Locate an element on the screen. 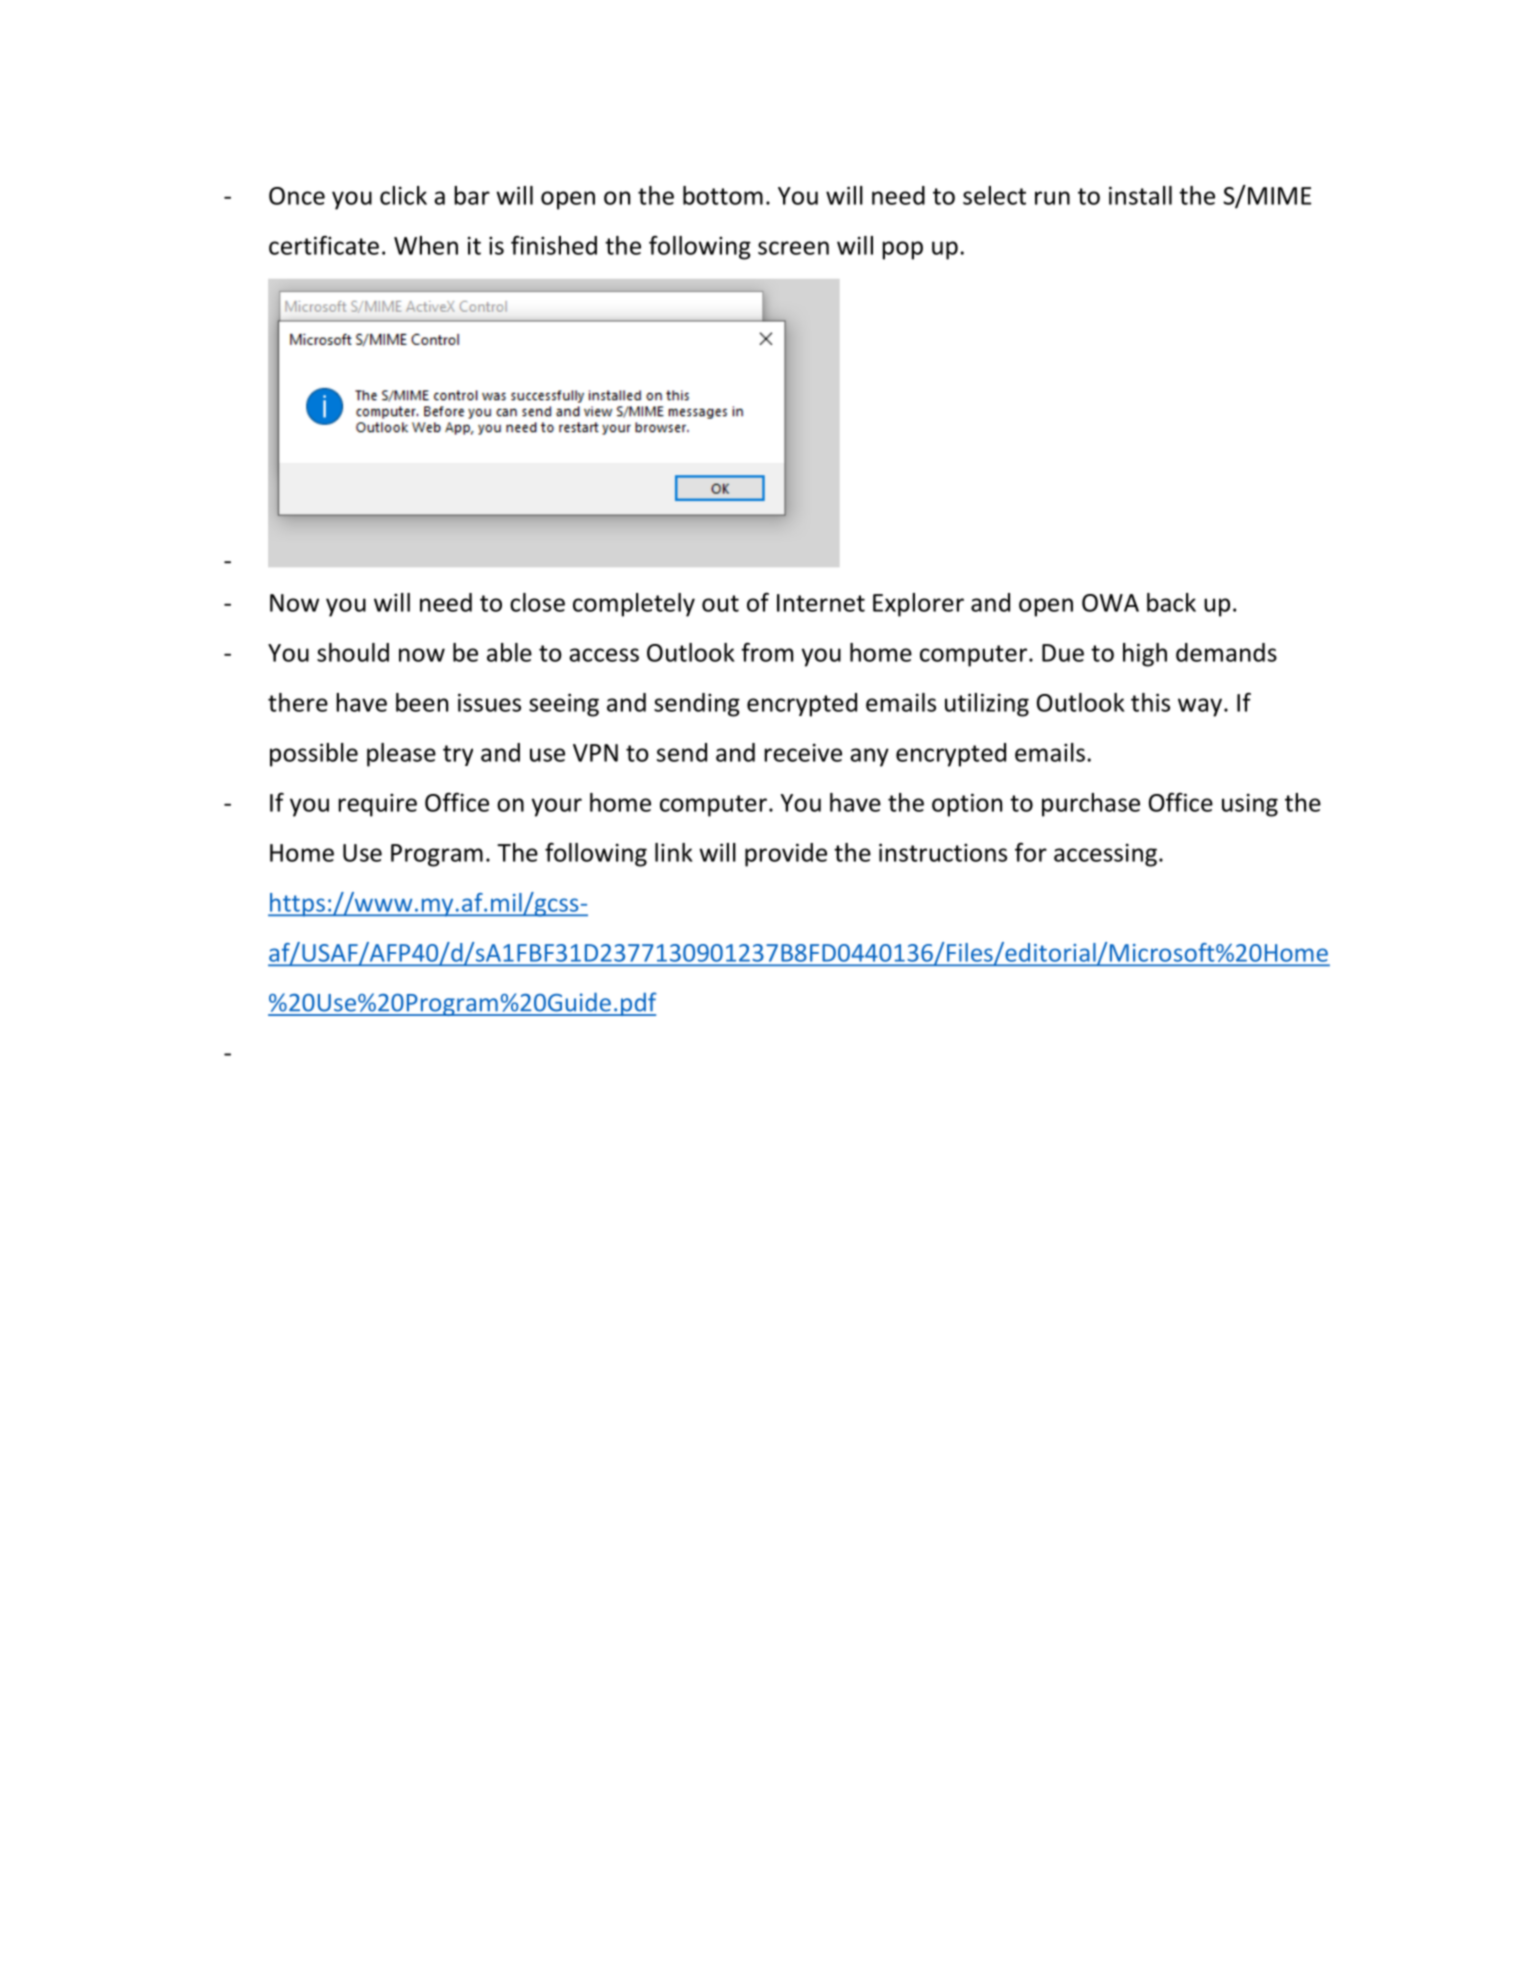 The height and width of the screenshot is (1965, 1519). from is located at coordinates (767, 652).
